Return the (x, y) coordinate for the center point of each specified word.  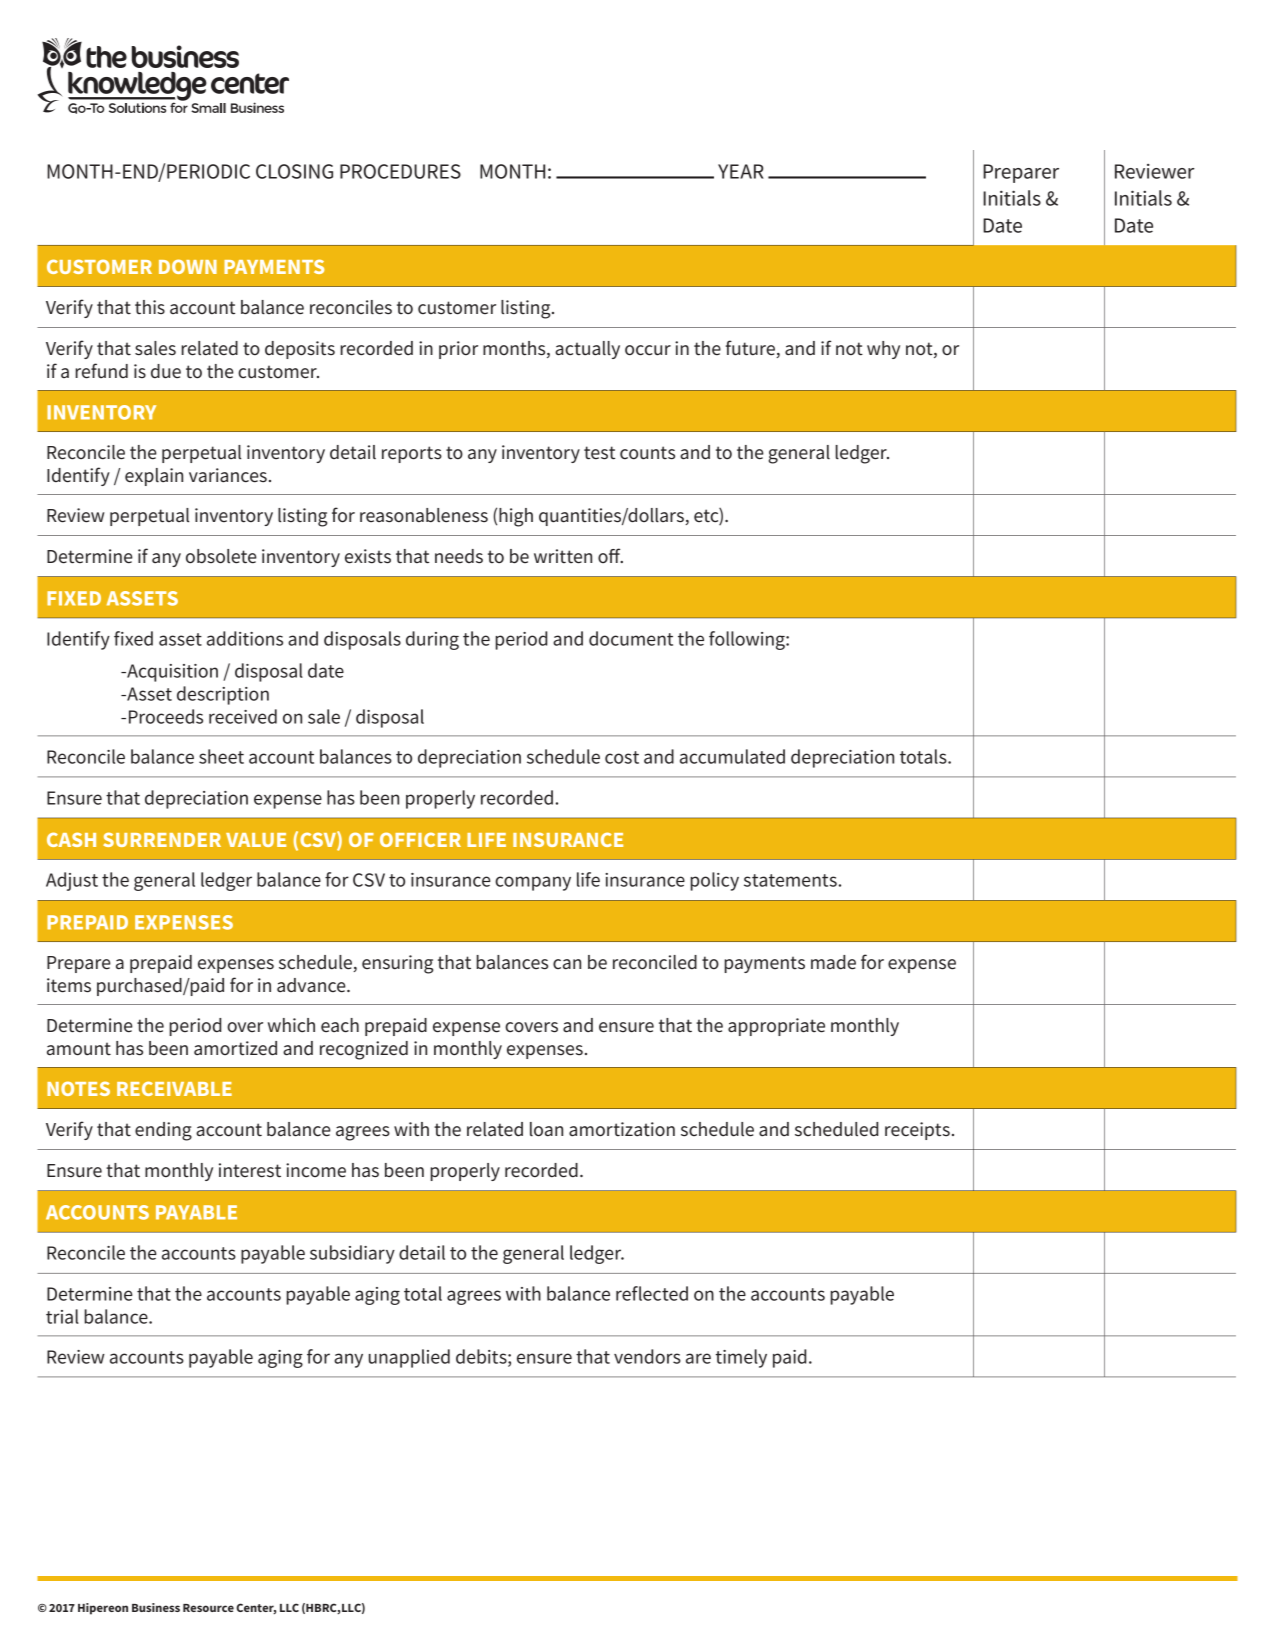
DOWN (188, 266)
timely (741, 1358)
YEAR (741, 171)
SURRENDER (162, 839)
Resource (208, 1608)
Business (156, 1607)
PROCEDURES (400, 171)
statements (790, 880)
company (533, 883)
